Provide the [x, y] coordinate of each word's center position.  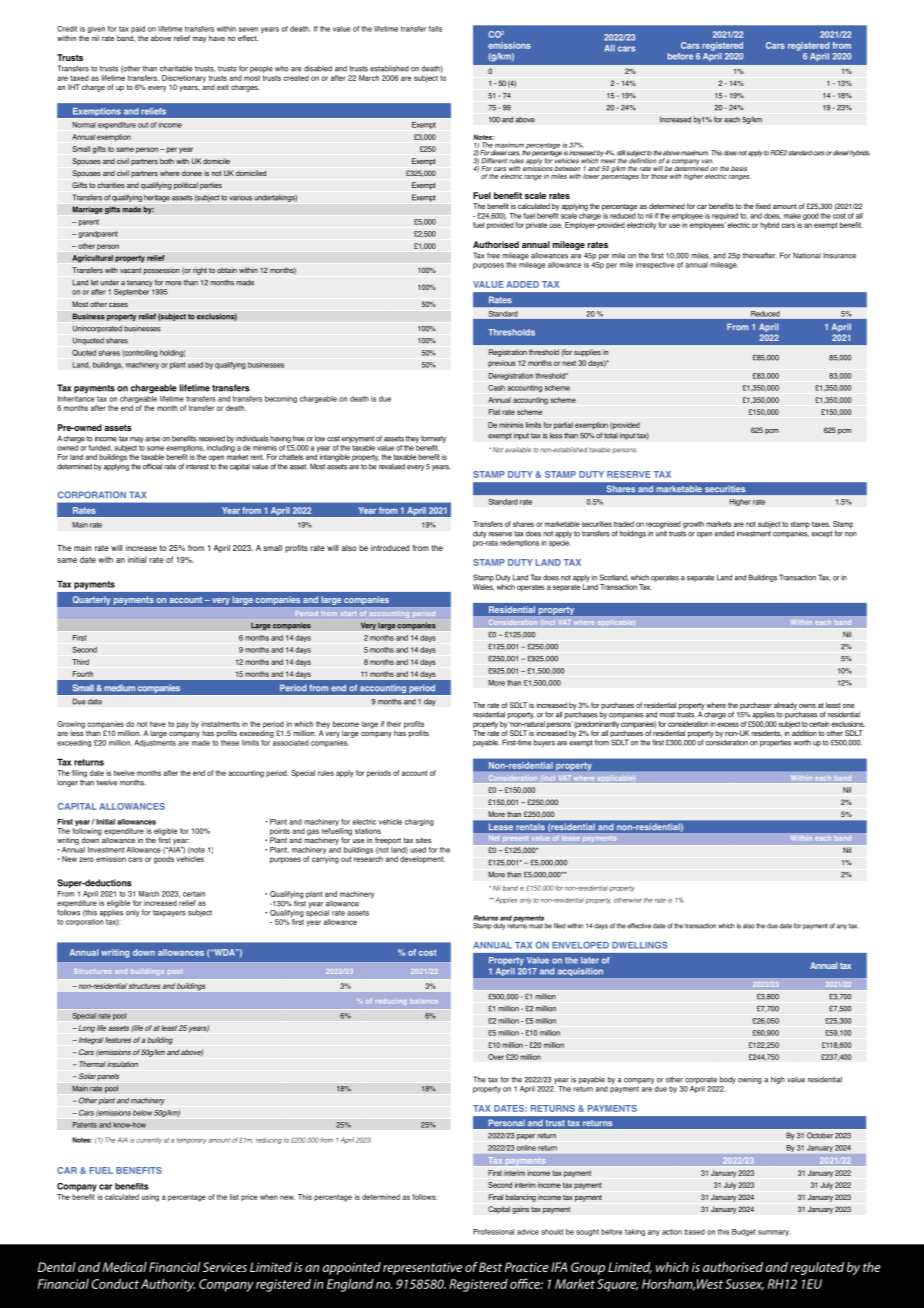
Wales [483, 587]
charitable [176, 68]
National [807, 255]
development [422, 860]
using [150, 1198]
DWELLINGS [639, 945]
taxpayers [169, 913]
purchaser [756, 707]
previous [502, 363]
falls [435, 29]
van [707, 161]
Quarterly [91, 600]
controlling [140, 353]
